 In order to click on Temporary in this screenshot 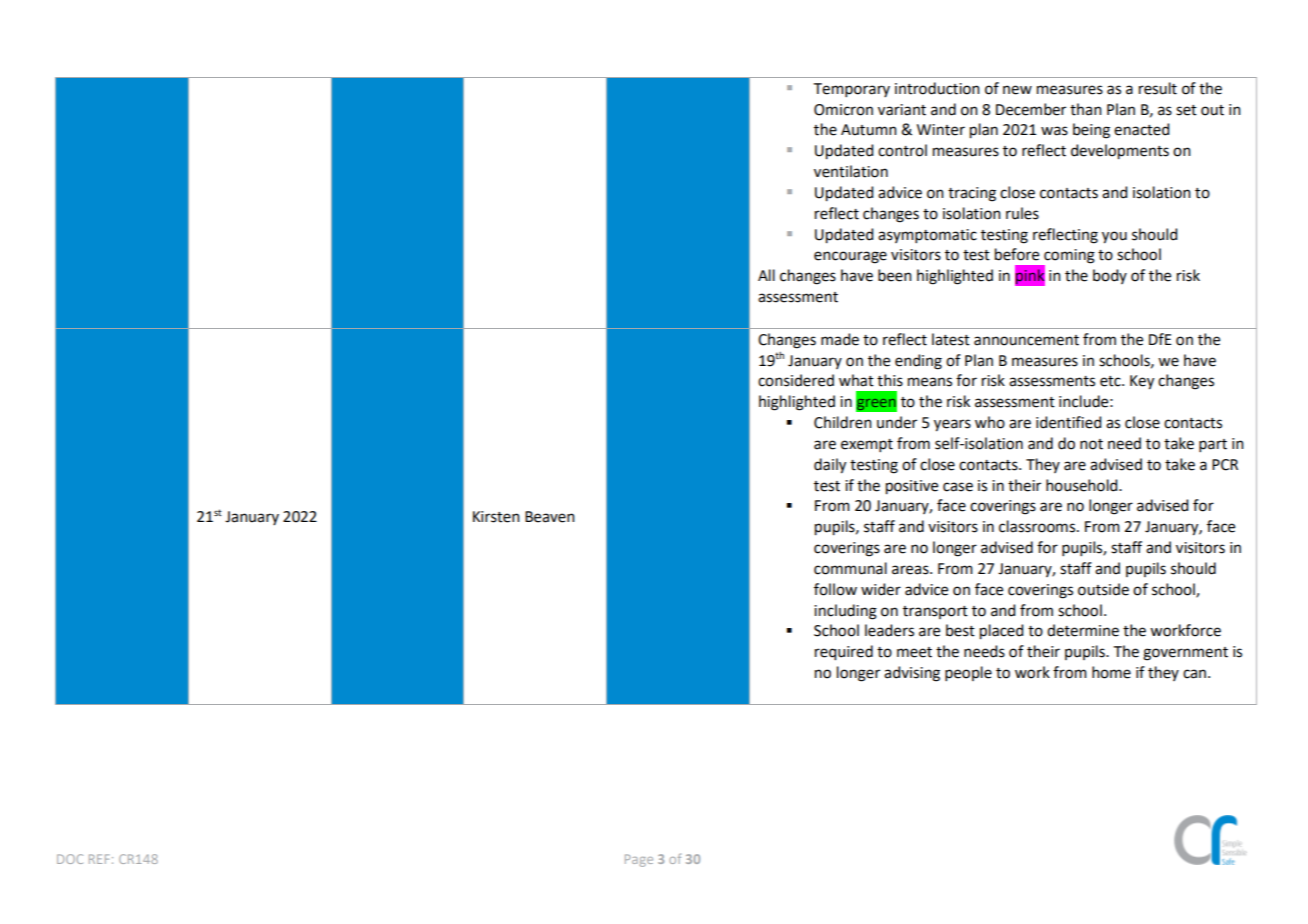, I will do `click(852, 90)`.
